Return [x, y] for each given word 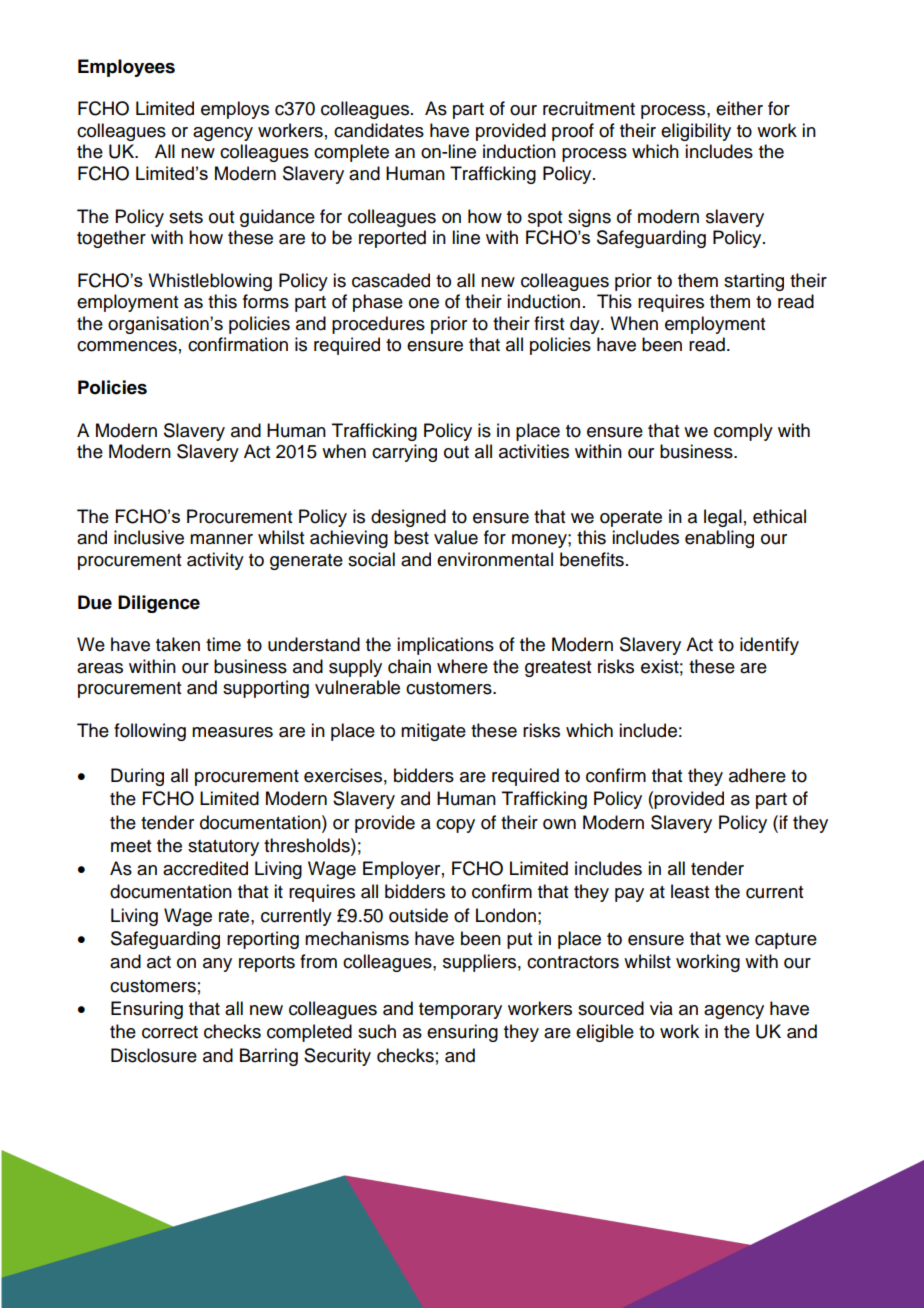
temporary [460, 1011]
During [137, 777]
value [456, 537]
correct [170, 1032]
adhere [757, 775]
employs [235, 110]
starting [754, 282]
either [739, 108]
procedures [378, 325]
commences [127, 346]
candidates [379, 130]
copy [455, 826]
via [661, 1008]
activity [215, 561]
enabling [719, 539]
